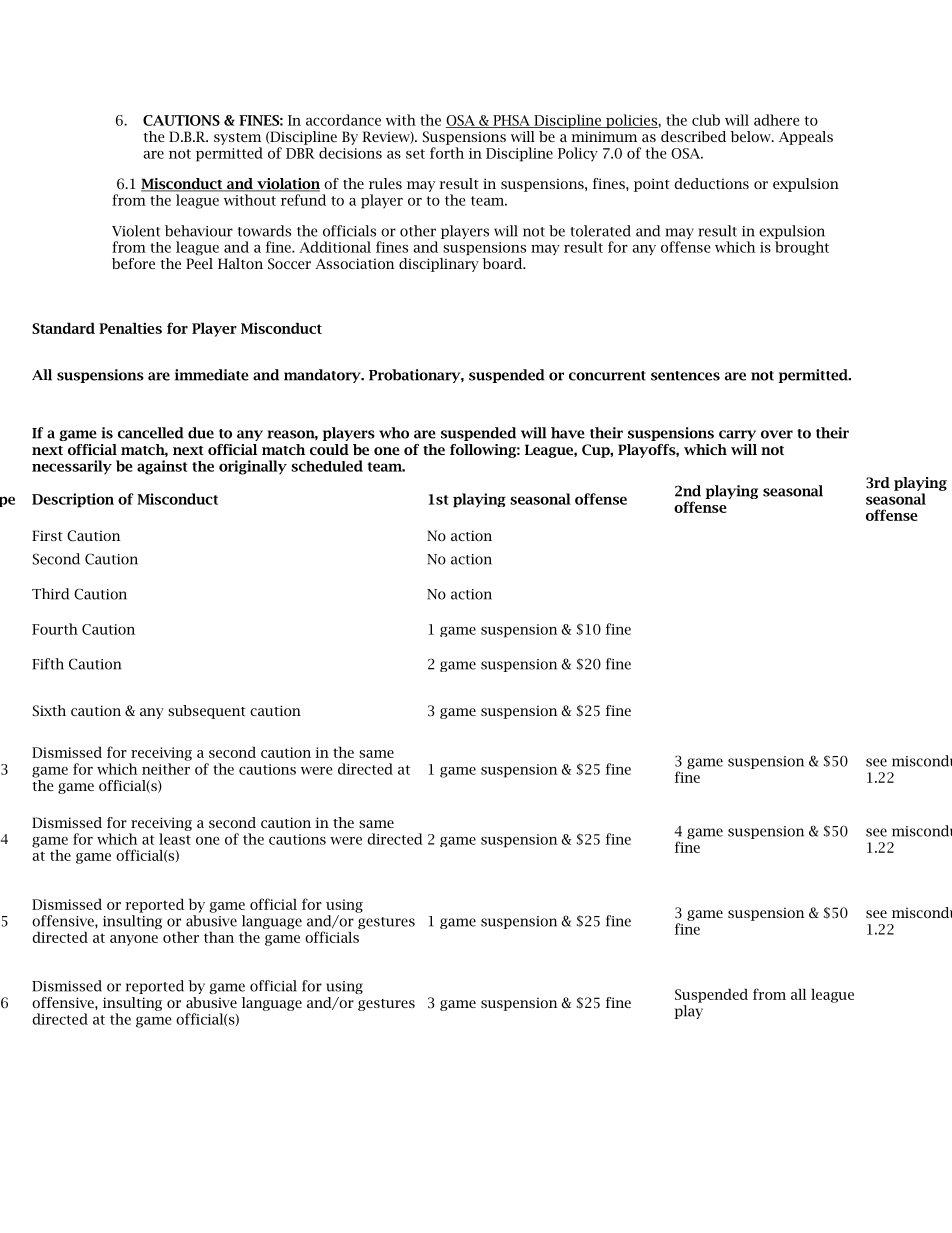  Describe the element at coordinates (777, 434) in the image. I see `over` at that location.
